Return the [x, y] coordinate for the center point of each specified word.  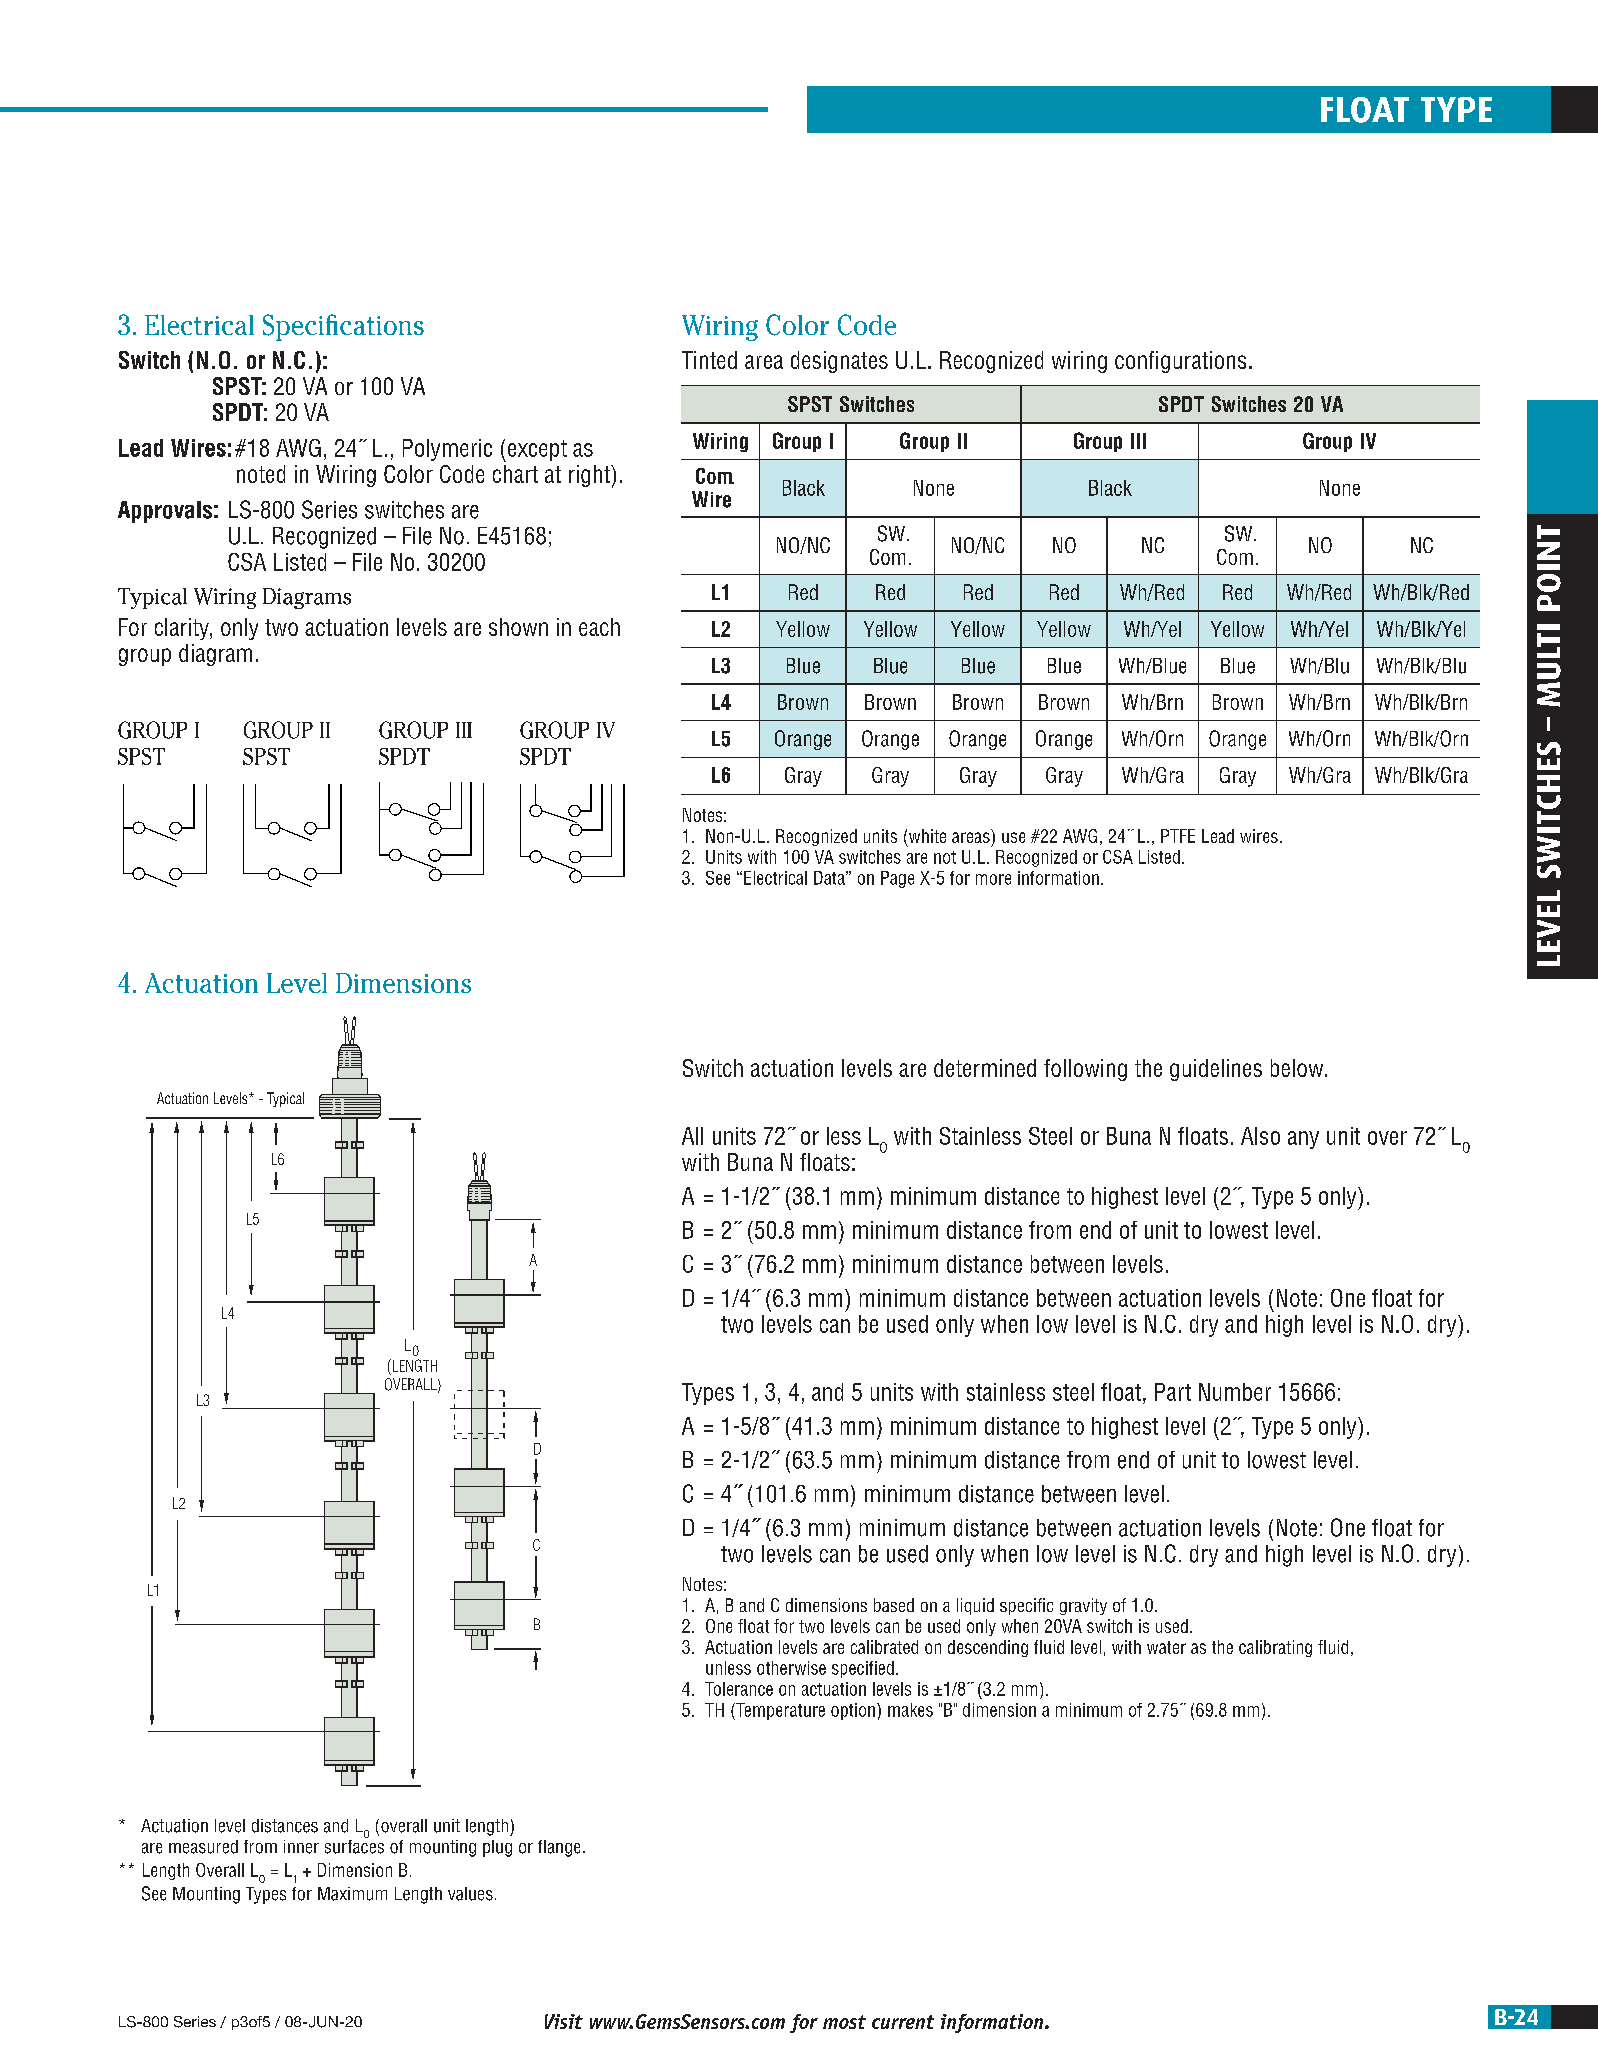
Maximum [352, 1894]
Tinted [709, 360]
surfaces [354, 1845]
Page [897, 879]
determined [985, 1068]
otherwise [791, 1668]
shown [518, 627]
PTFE [1178, 836]
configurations [1180, 362]
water [1166, 1647]
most [844, 2022]
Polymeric [447, 450]
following [1085, 1070]
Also [1260, 1136]
